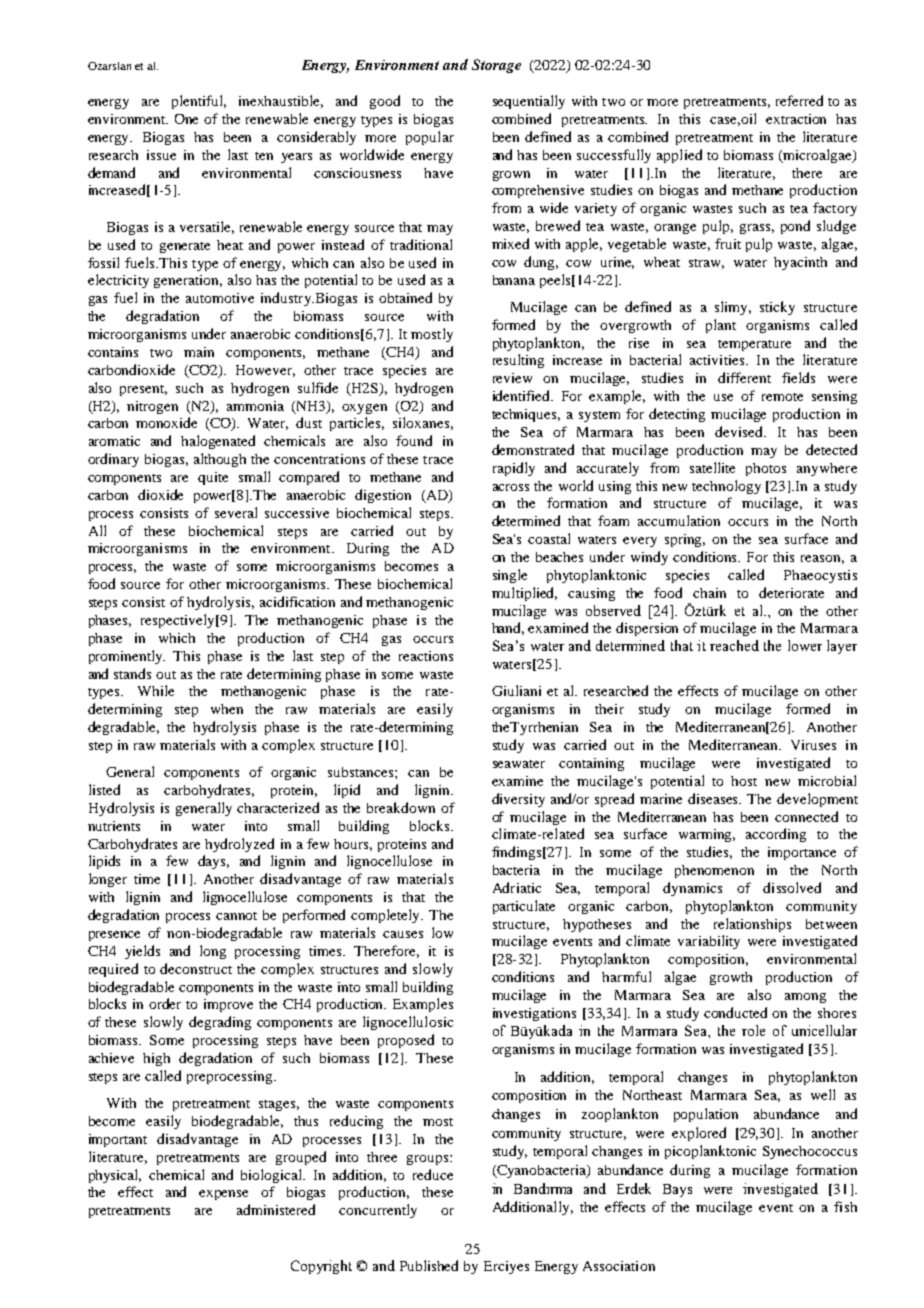  I want to click on referred, so click(799, 100).
